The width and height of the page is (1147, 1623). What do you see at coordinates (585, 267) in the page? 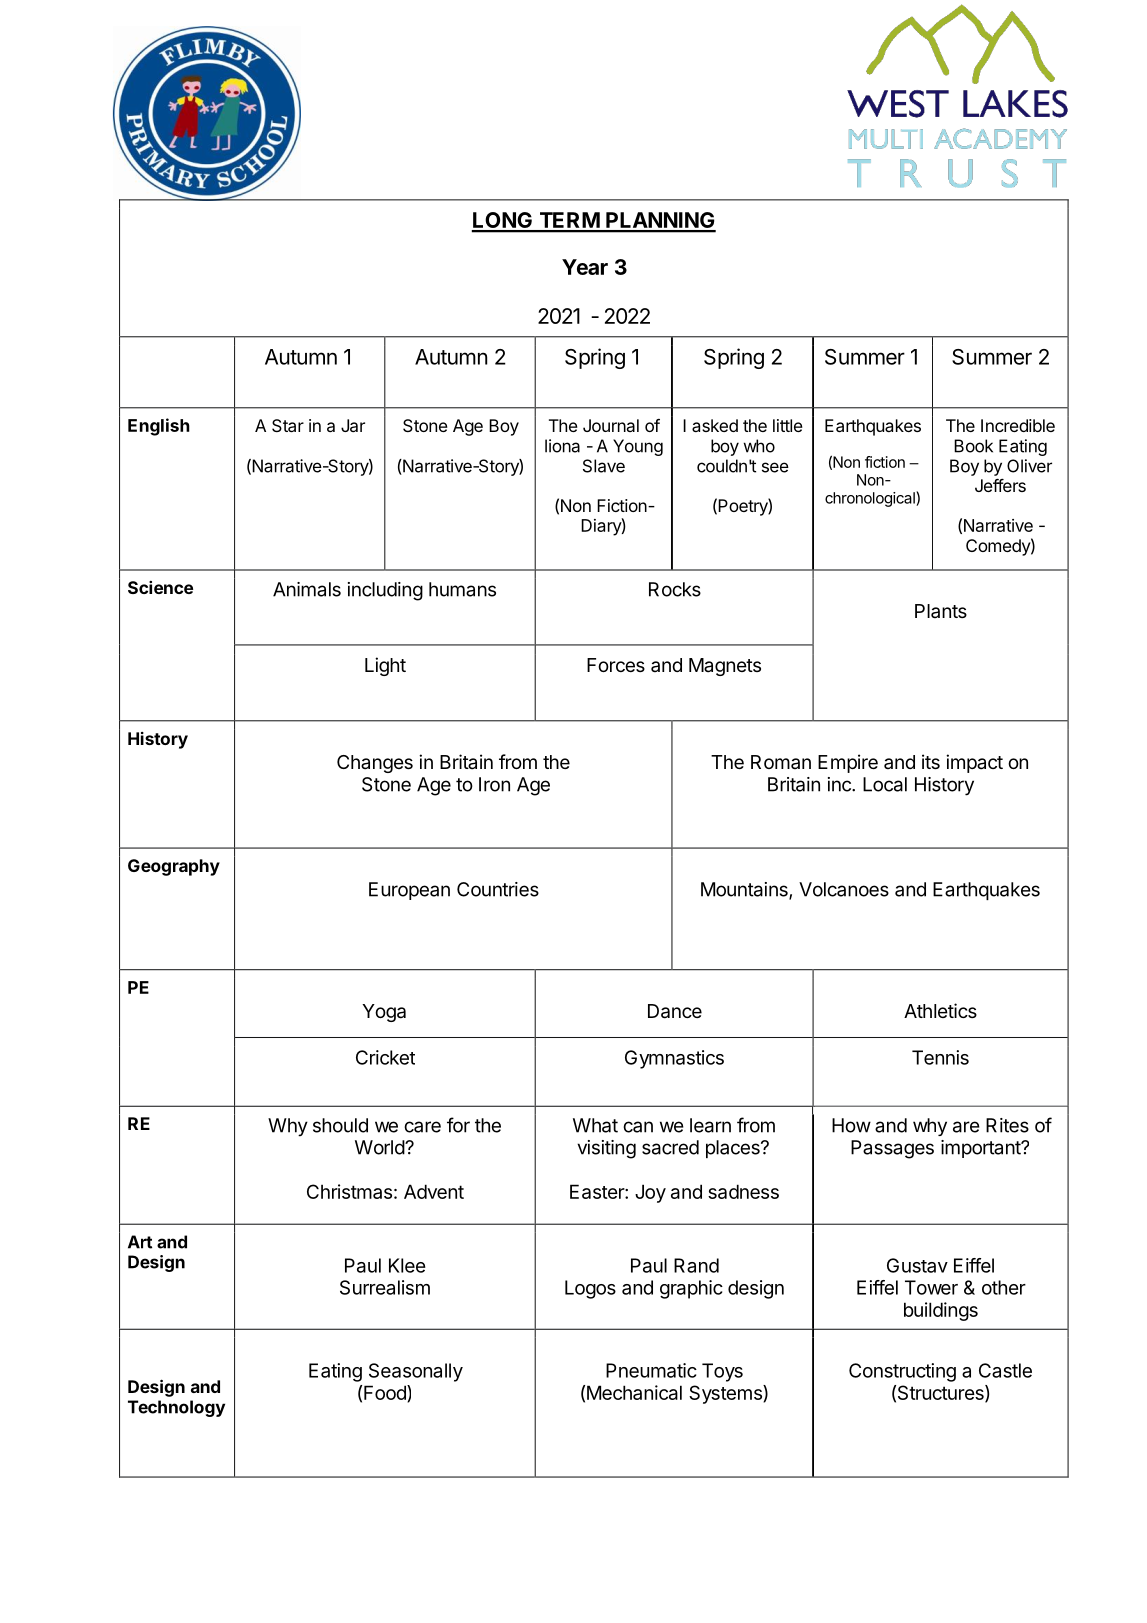
I see `Year` at bounding box center [585, 267].
